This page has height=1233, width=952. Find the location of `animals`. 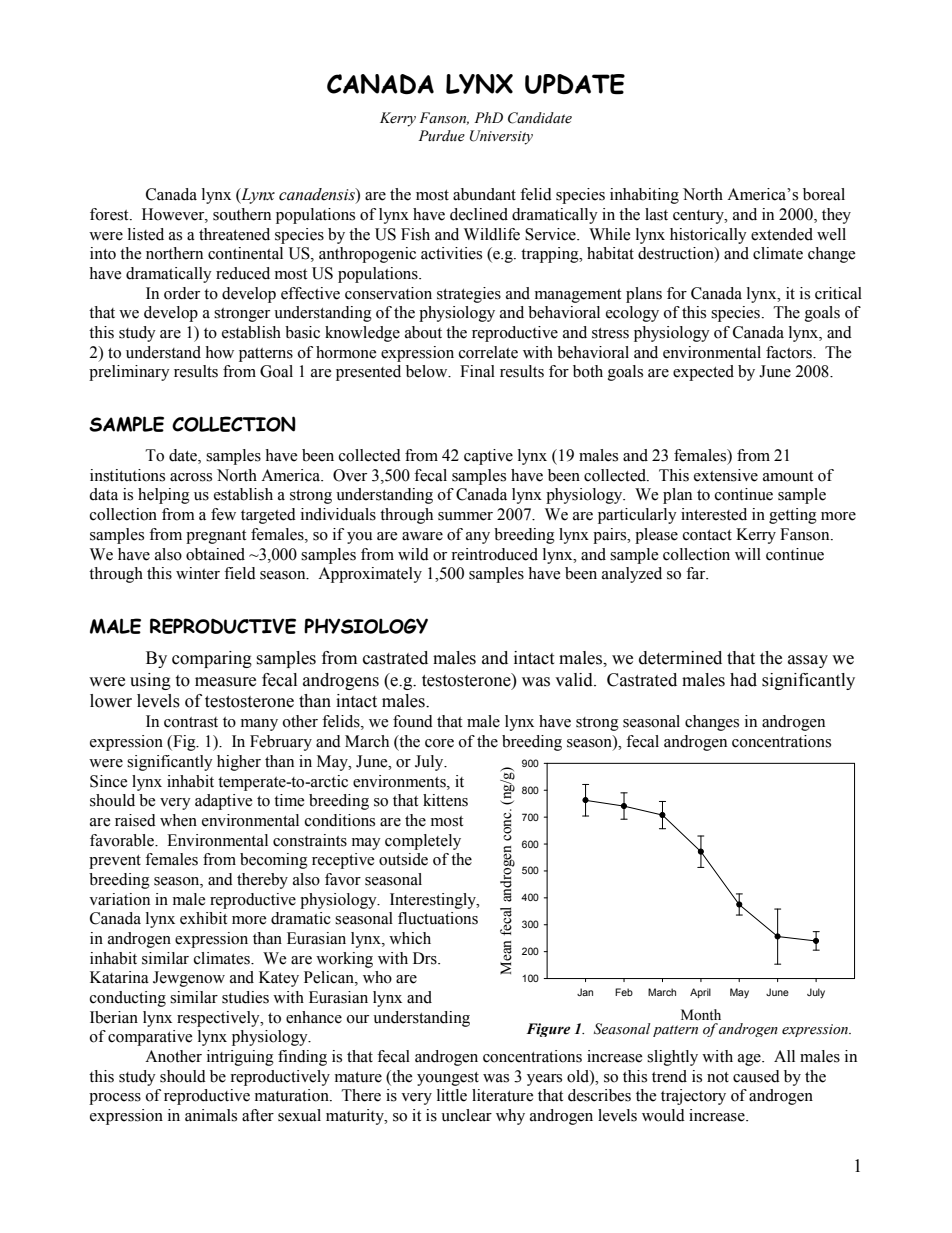

animals is located at coordinates (211, 1115).
